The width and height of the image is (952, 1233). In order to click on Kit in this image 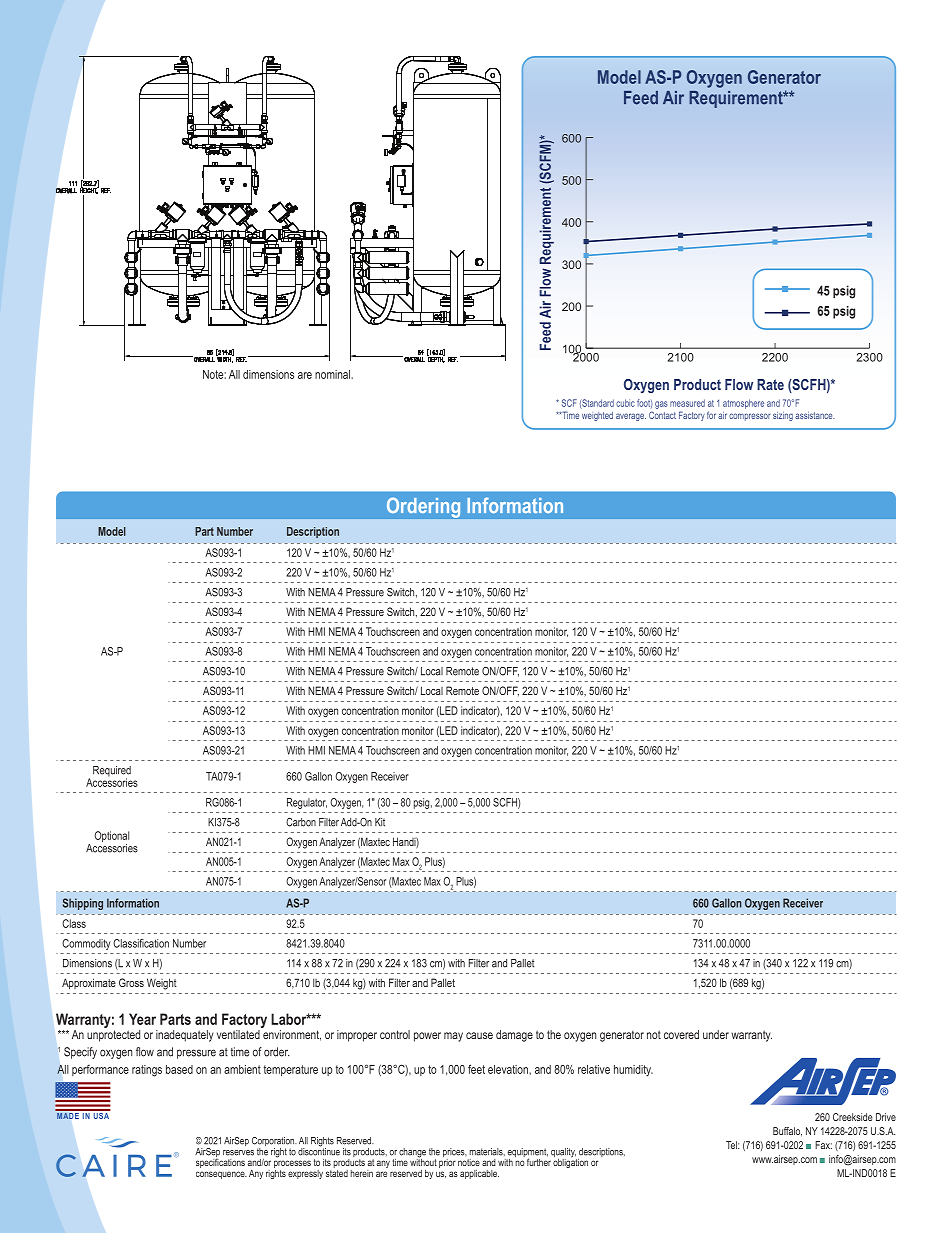, I will do `click(380, 822)`.
